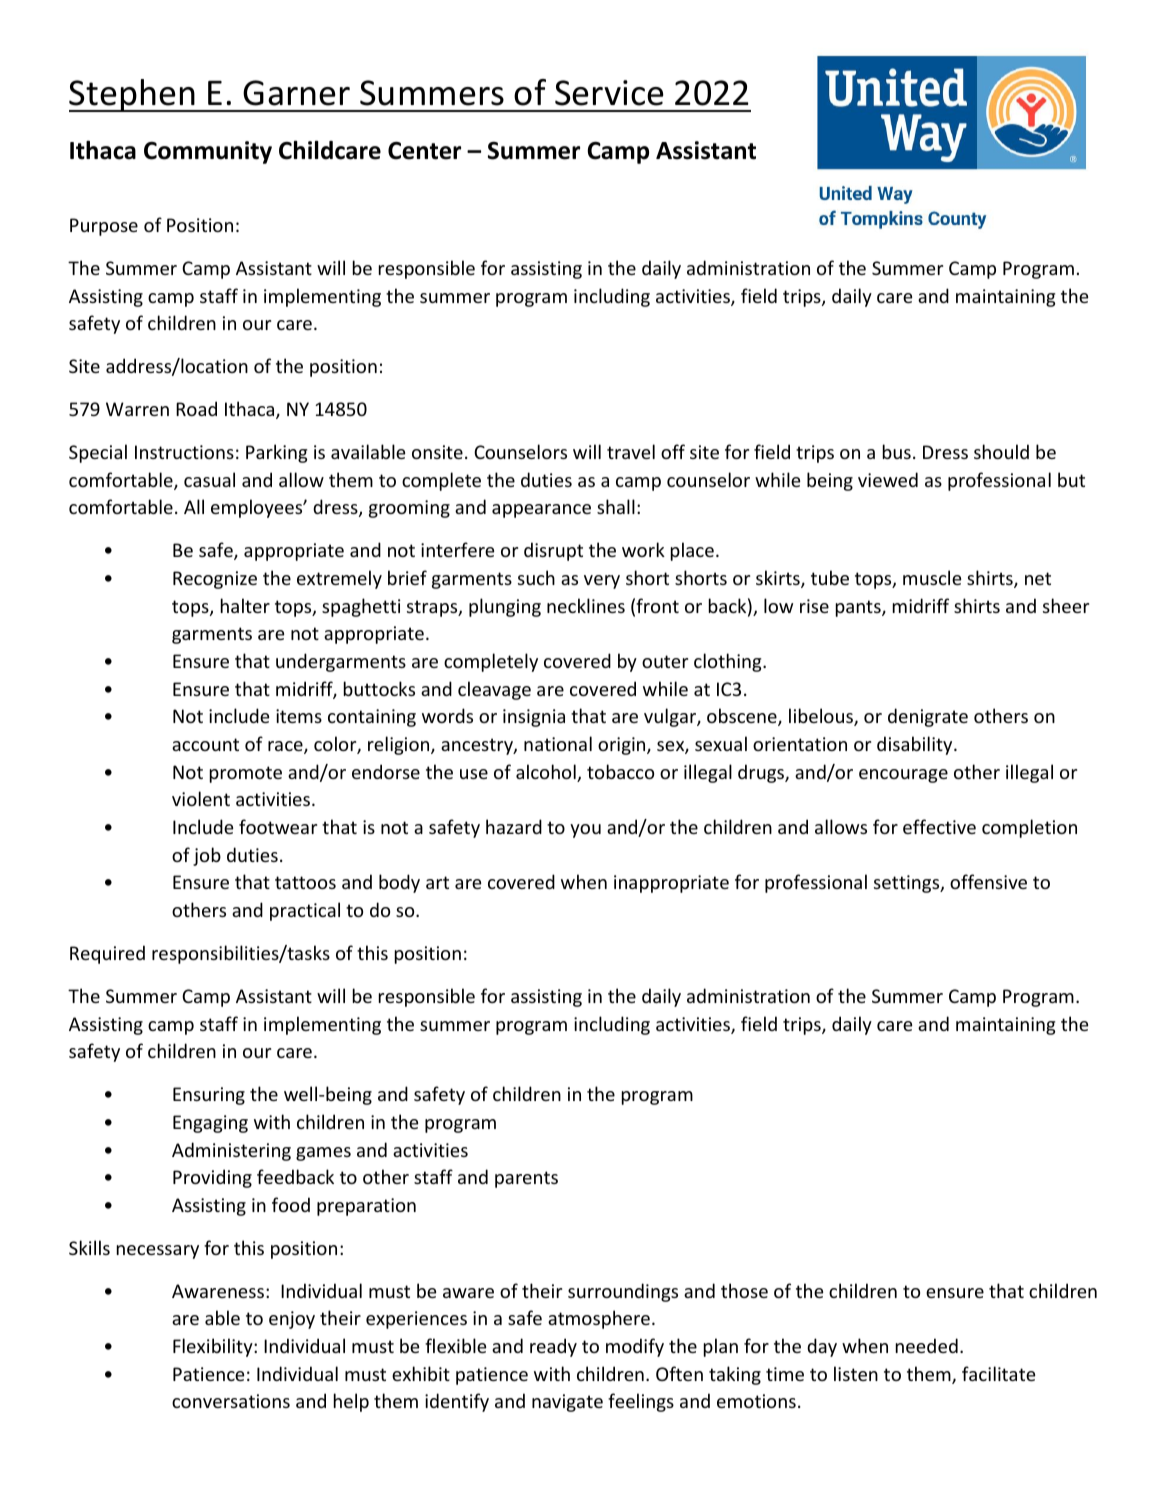  Describe the element at coordinates (585, 831) in the screenshot. I see `you` at that location.
